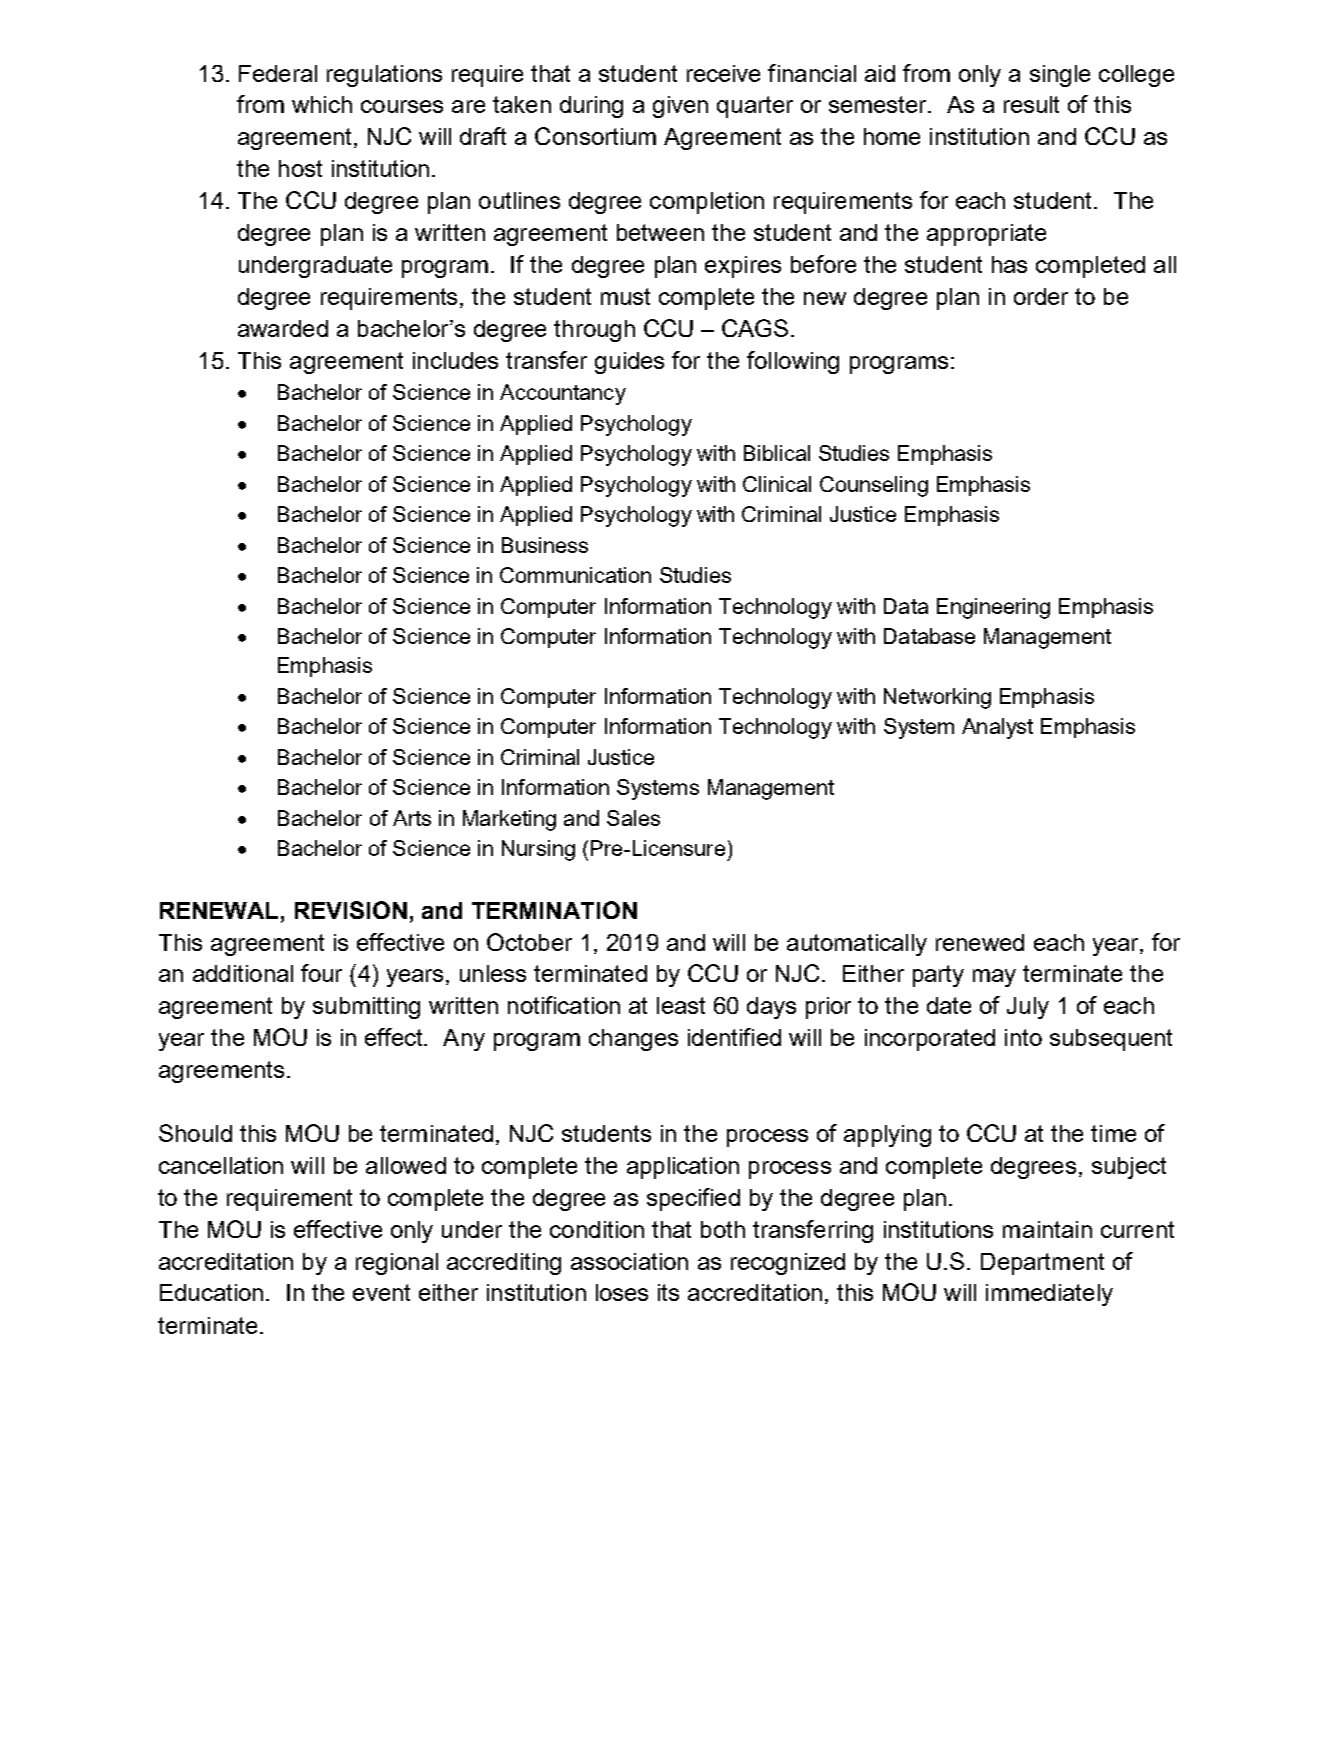 The height and width of the page is (1737, 1342). I want to click on association, so click(629, 1261).
